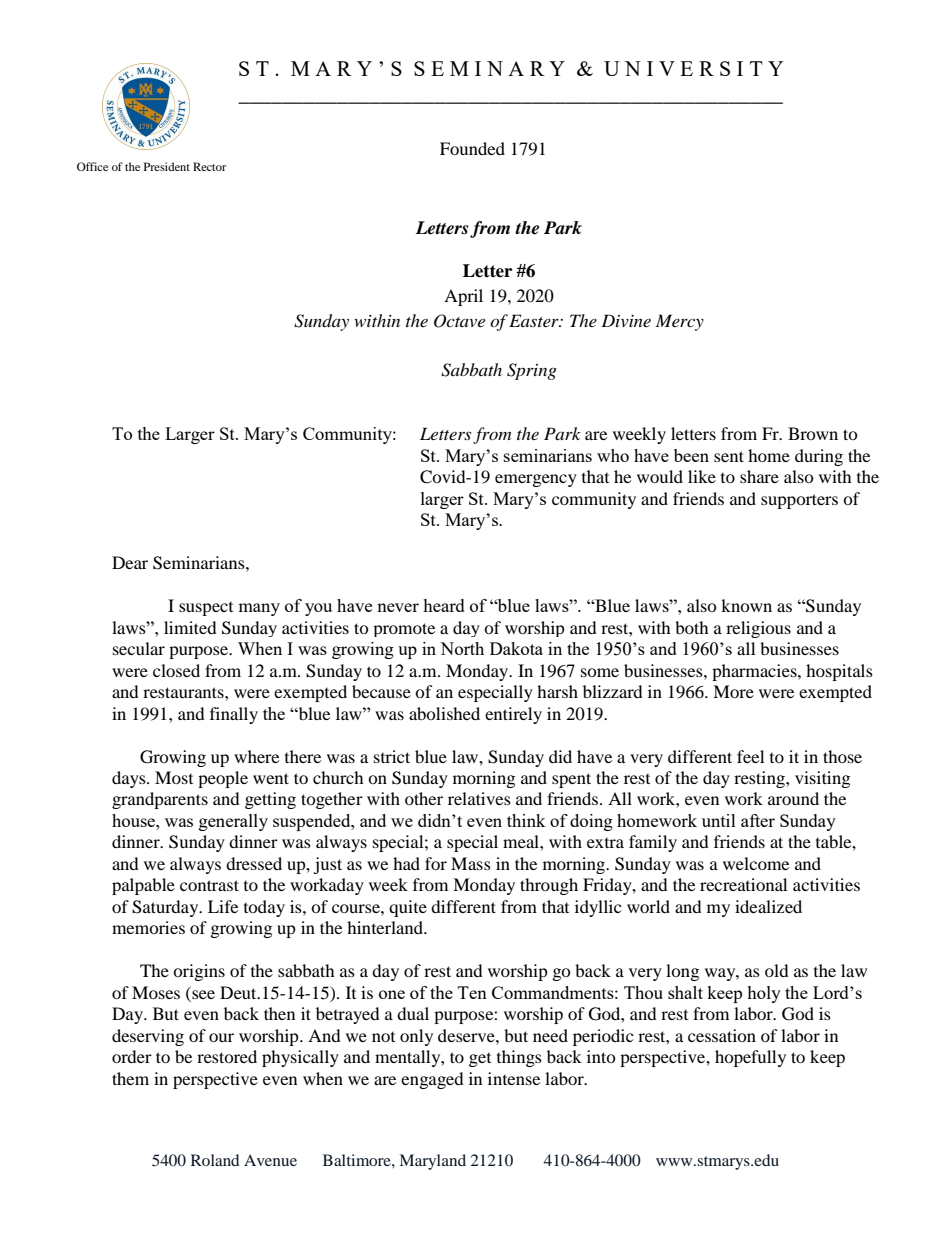  I want to click on Brown, so click(813, 433).
